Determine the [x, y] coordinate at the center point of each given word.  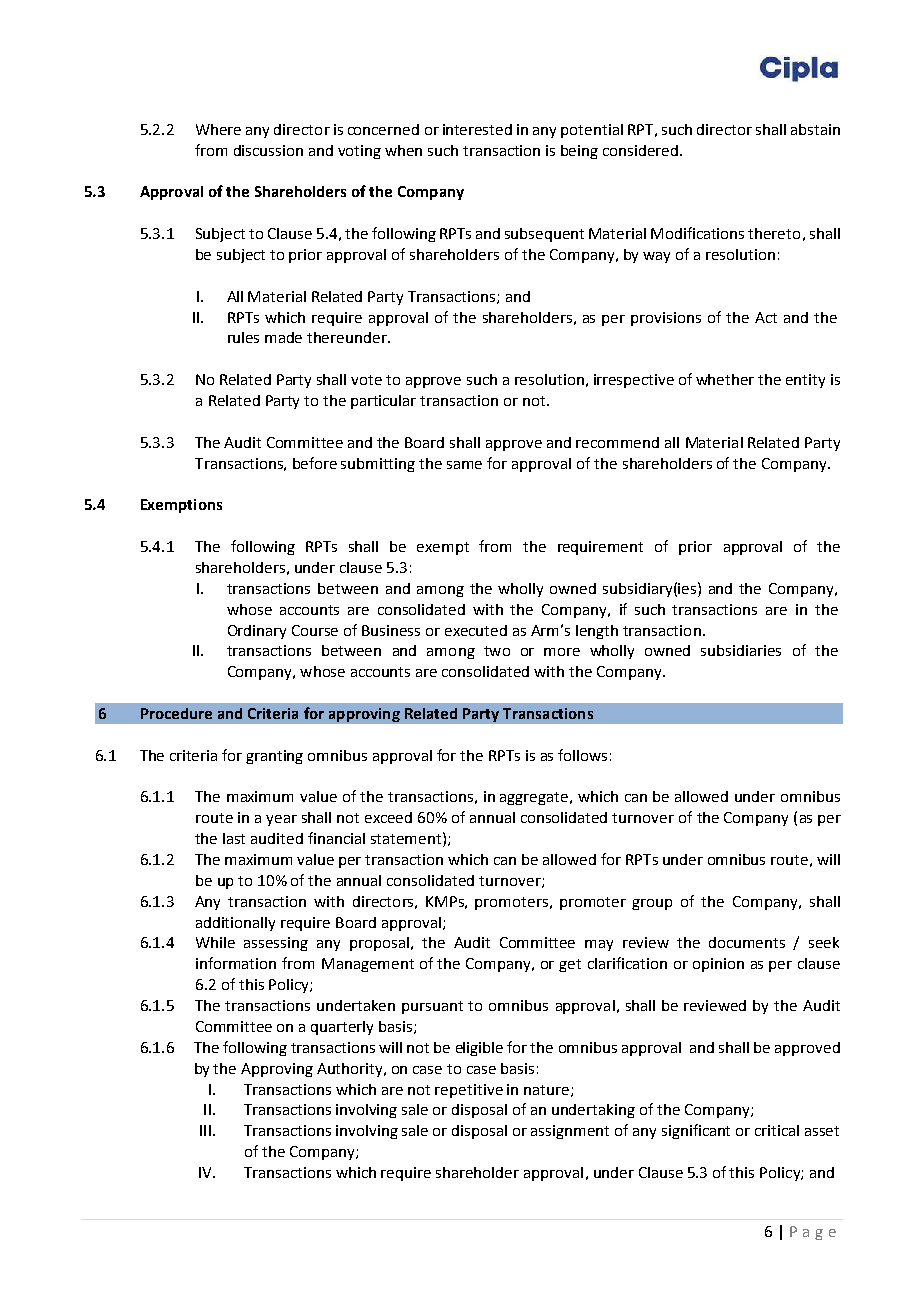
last [234, 838]
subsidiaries [741, 650]
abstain [815, 129]
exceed [388, 817]
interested [477, 129]
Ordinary [257, 632]
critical [777, 1130]
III [205, 1130]
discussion [268, 150]
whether [725, 379]
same [464, 465]
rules [243, 337]
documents [747, 942]
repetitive [469, 1091]
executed [476, 630]
